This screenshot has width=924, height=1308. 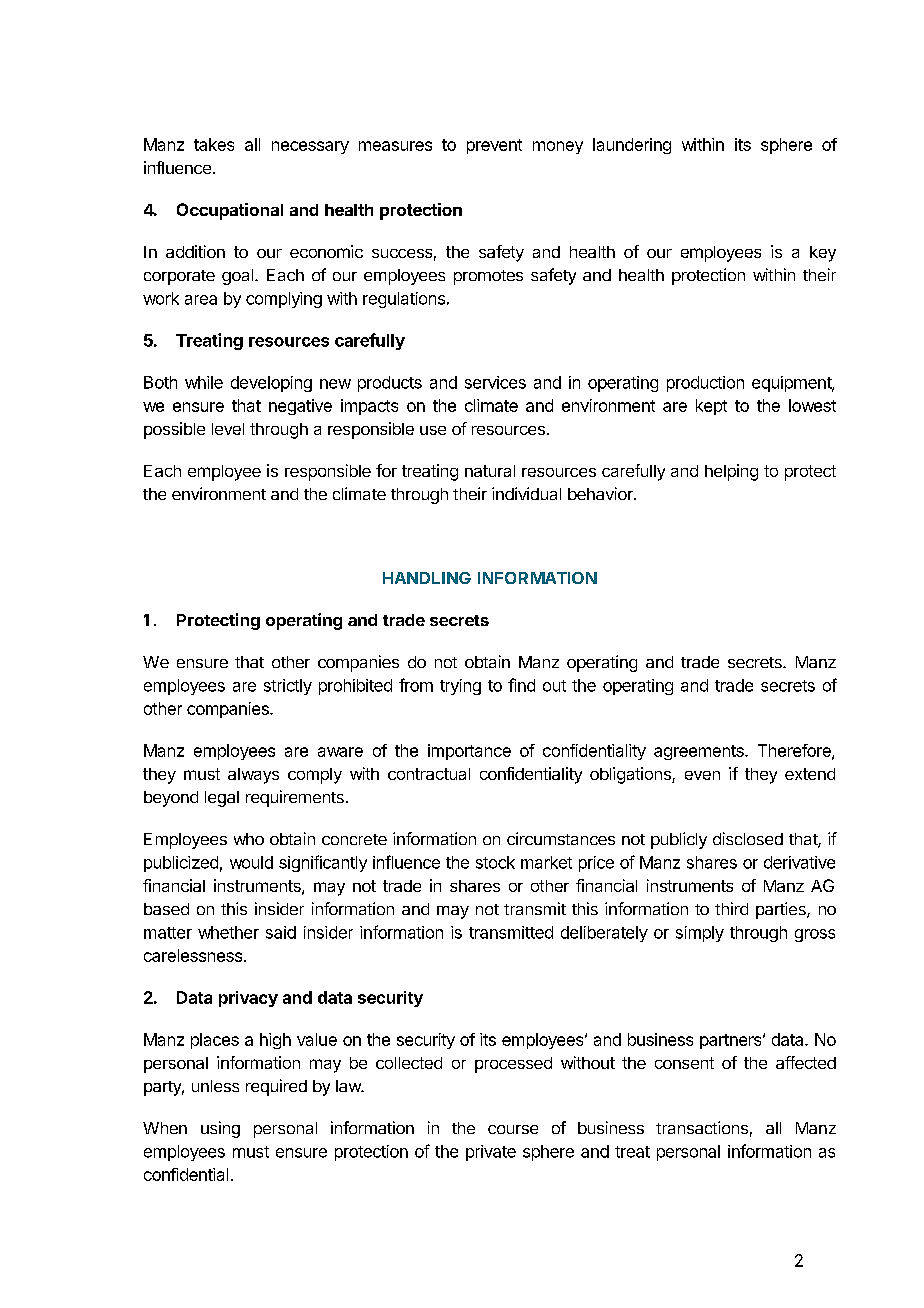 What do you see at coordinates (490, 471) in the screenshot?
I see `natural` at bounding box center [490, 471].
